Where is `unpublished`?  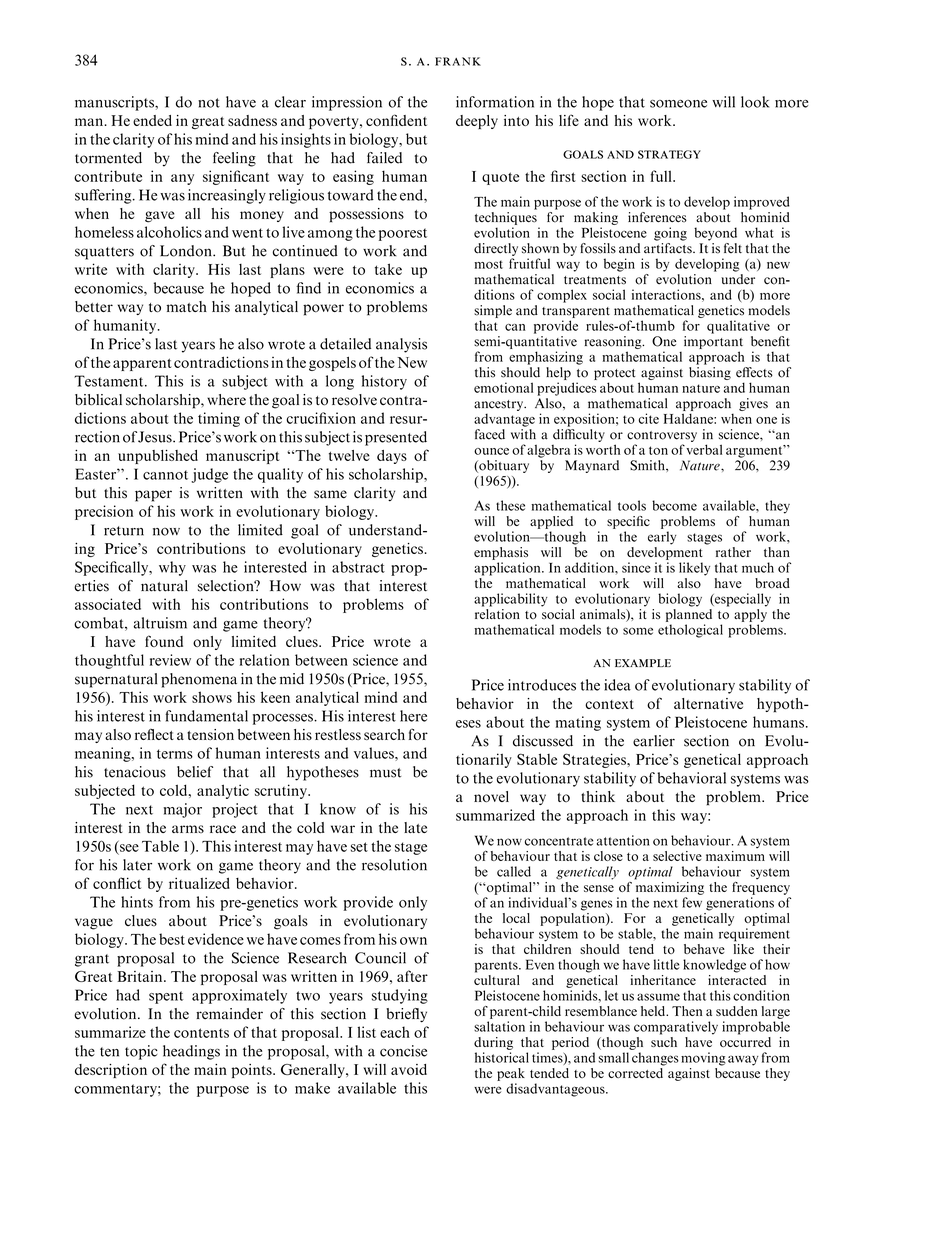
unpublished is located at coordinates (158, 456).
